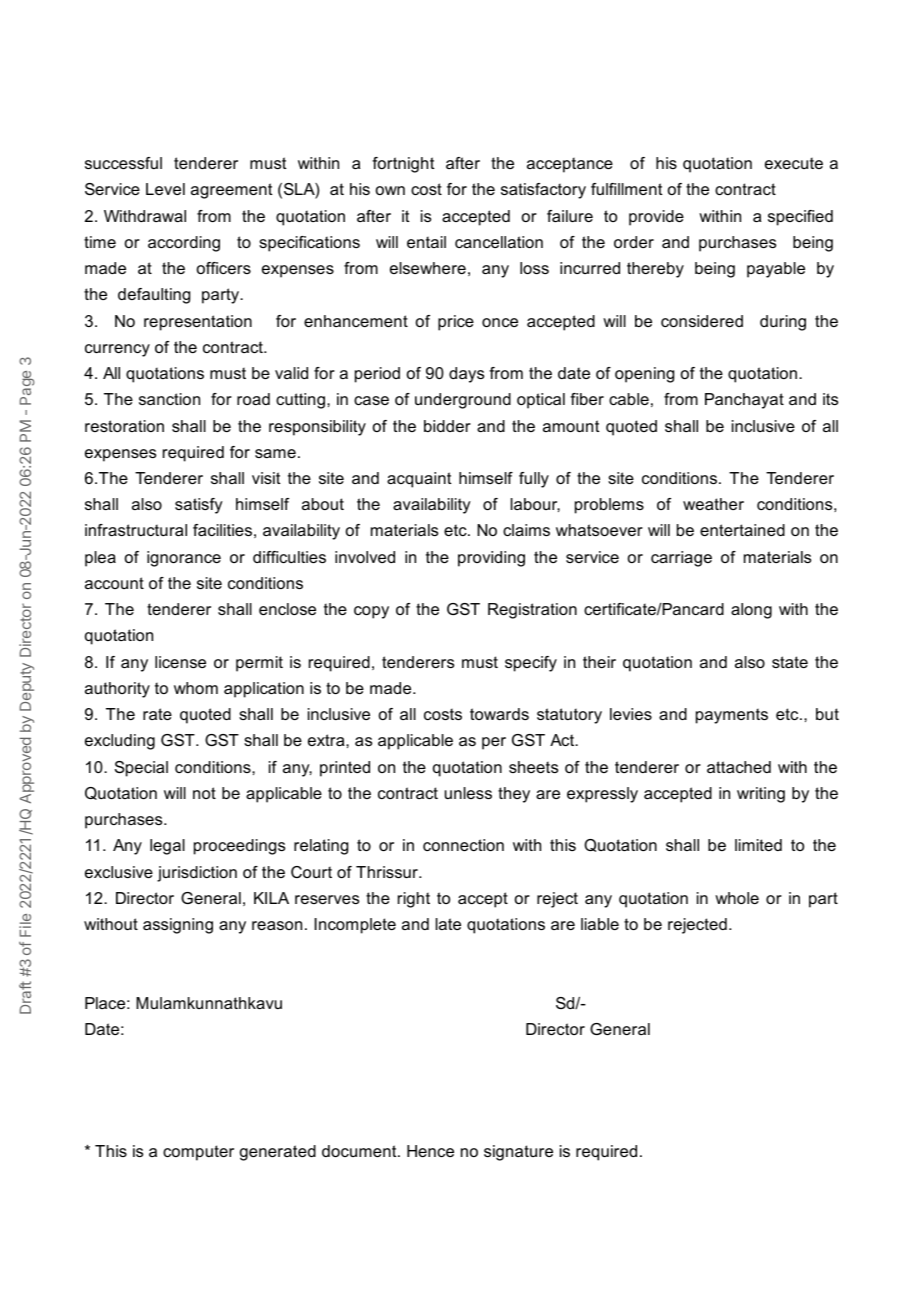 This image has width=924, height=1308. What do you see at coordinates (403, 165) in the image?
I see `fortnight` at bounding box center [403, 165].
